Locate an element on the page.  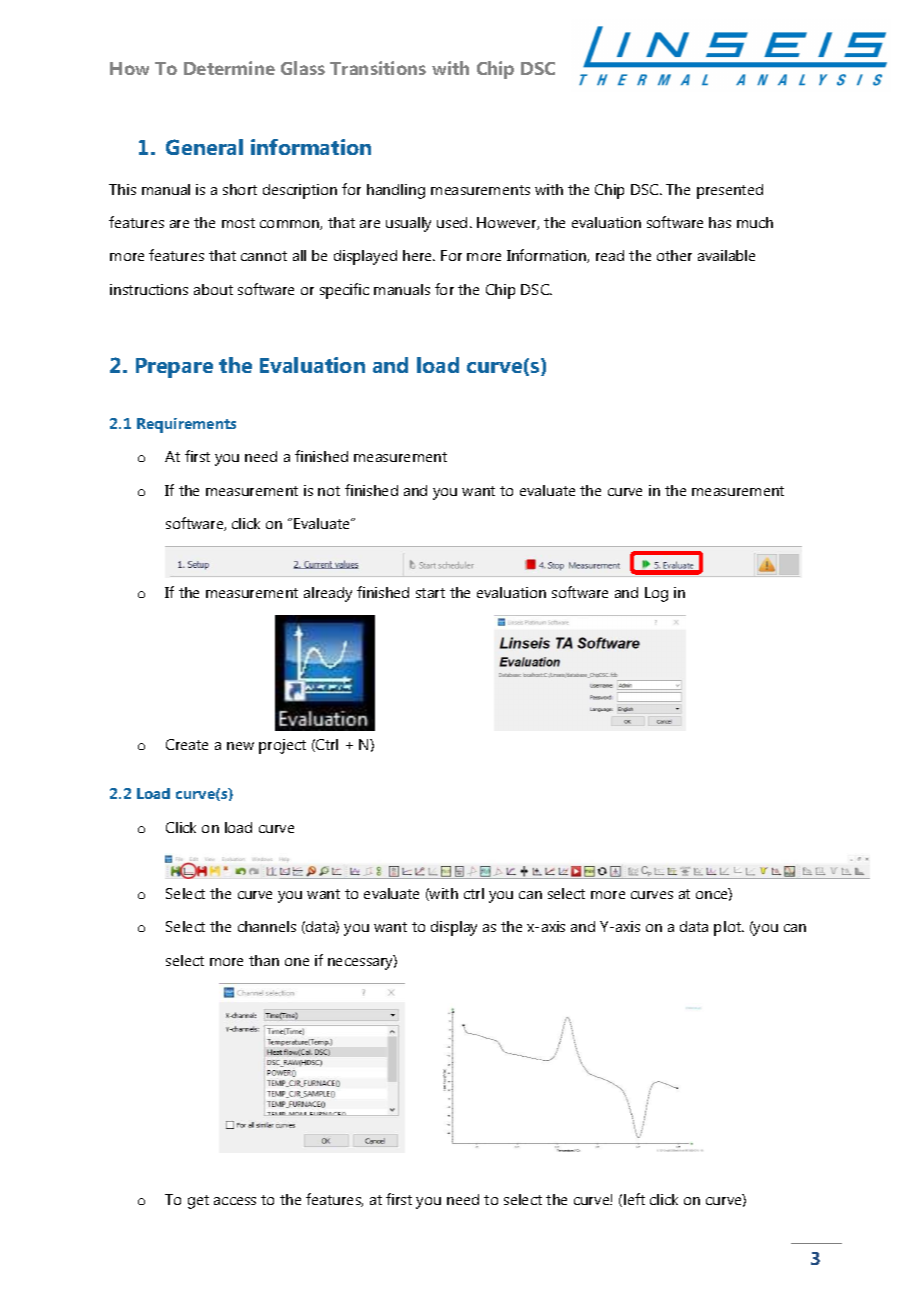
plot is located at coordinates (728, 928).
